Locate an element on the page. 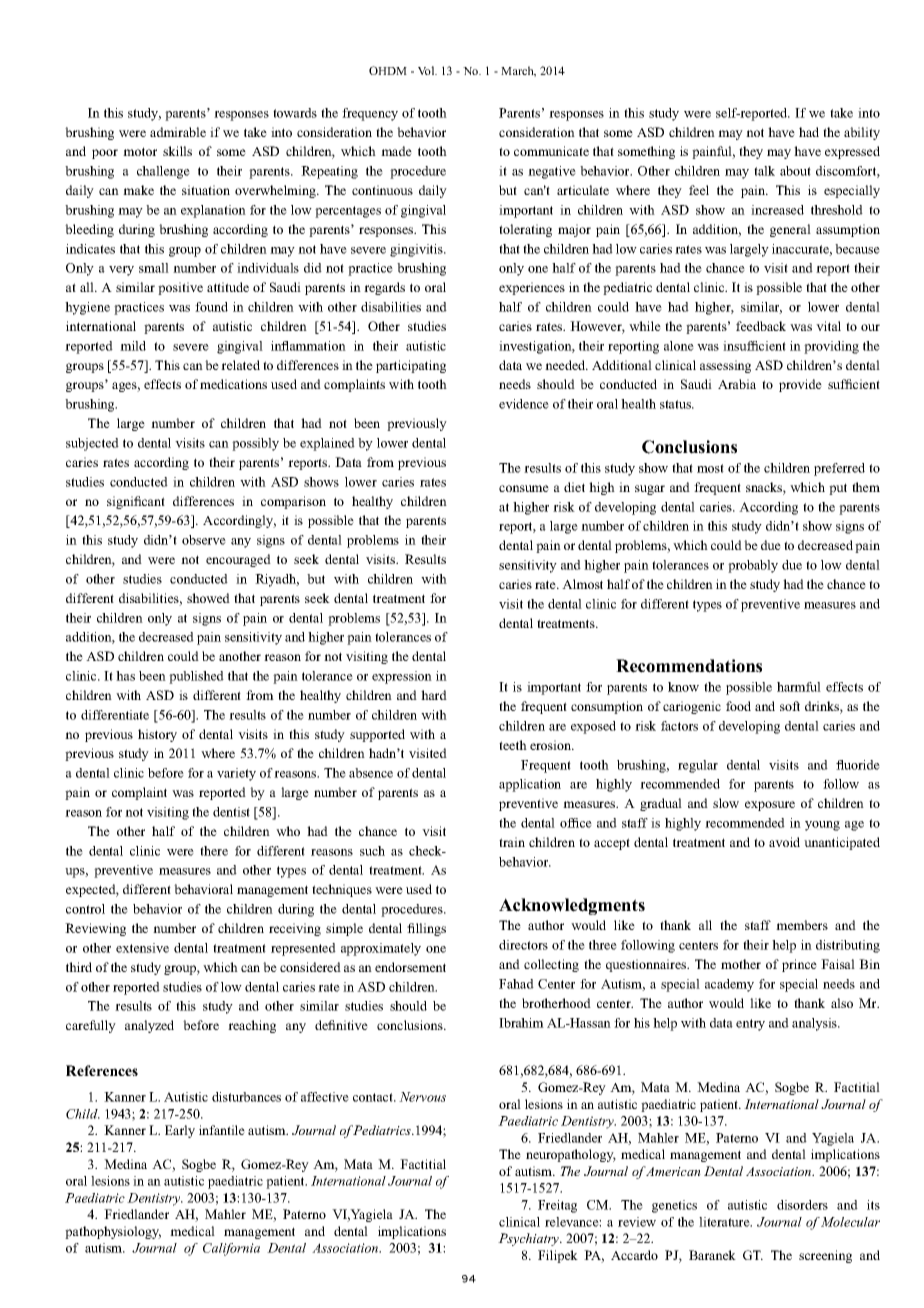 This page has height=1308, width=924. Vol is located at coordinates (427, 70).
